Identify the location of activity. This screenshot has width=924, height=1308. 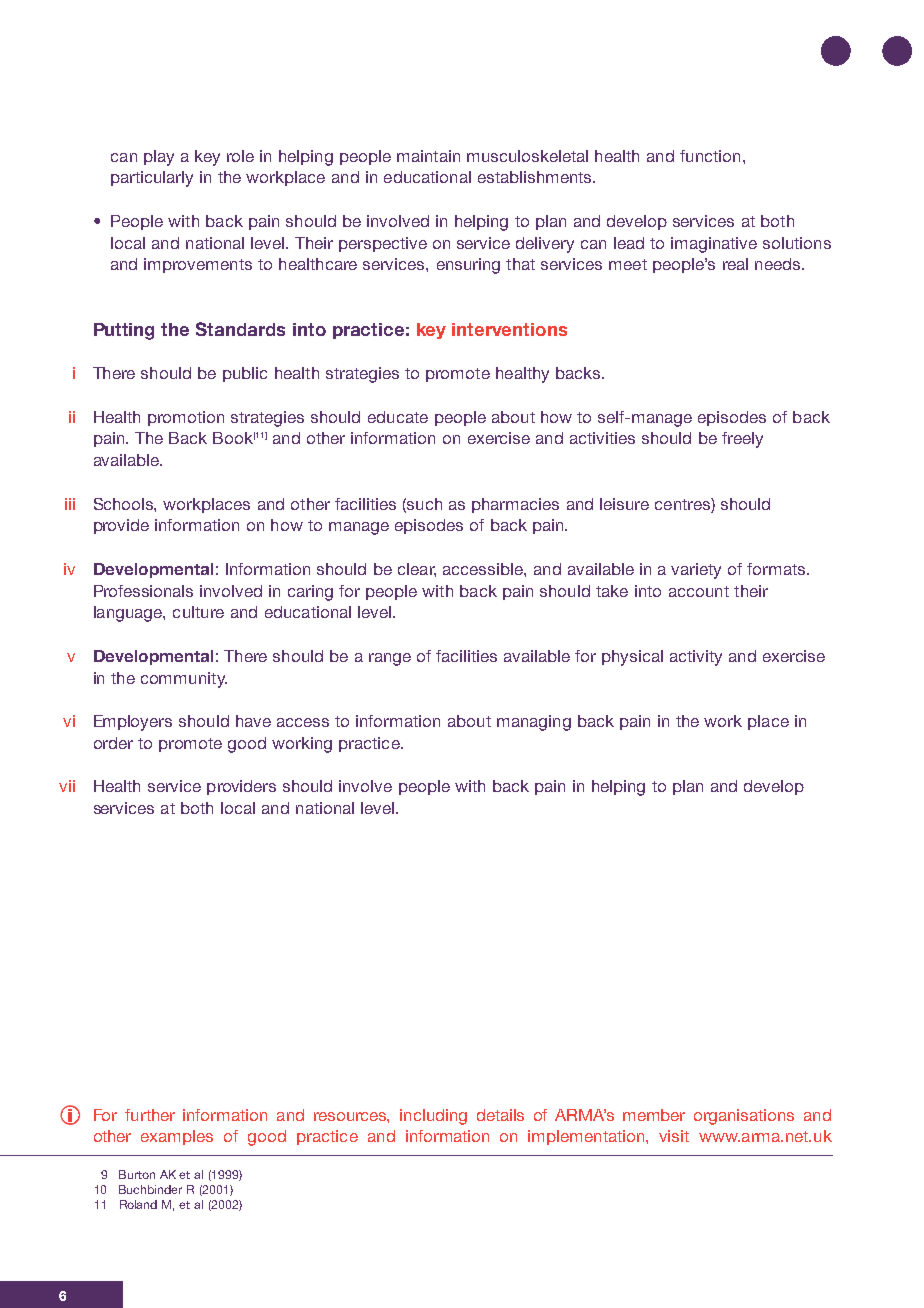
(696, 658).
